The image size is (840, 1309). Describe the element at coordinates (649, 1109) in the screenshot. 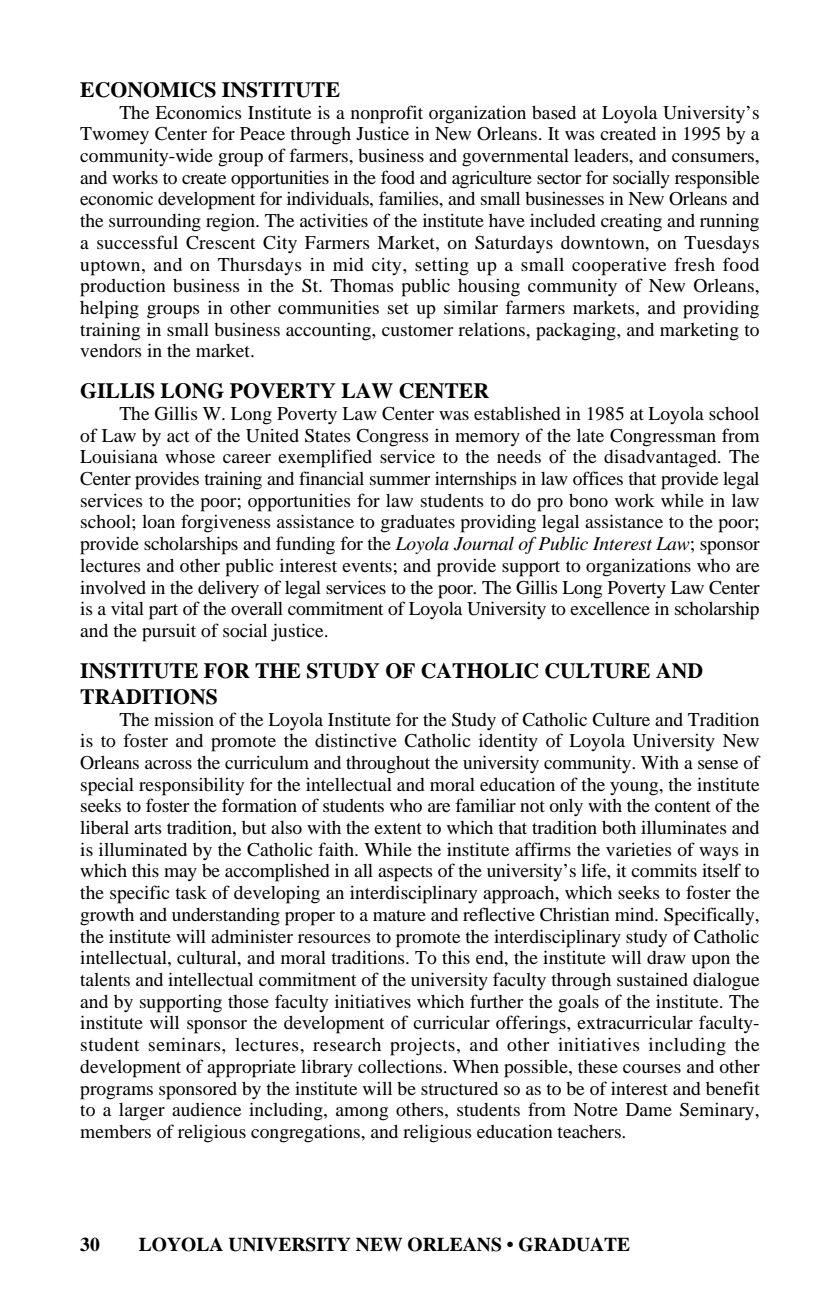

I see `Dame` at that location.
